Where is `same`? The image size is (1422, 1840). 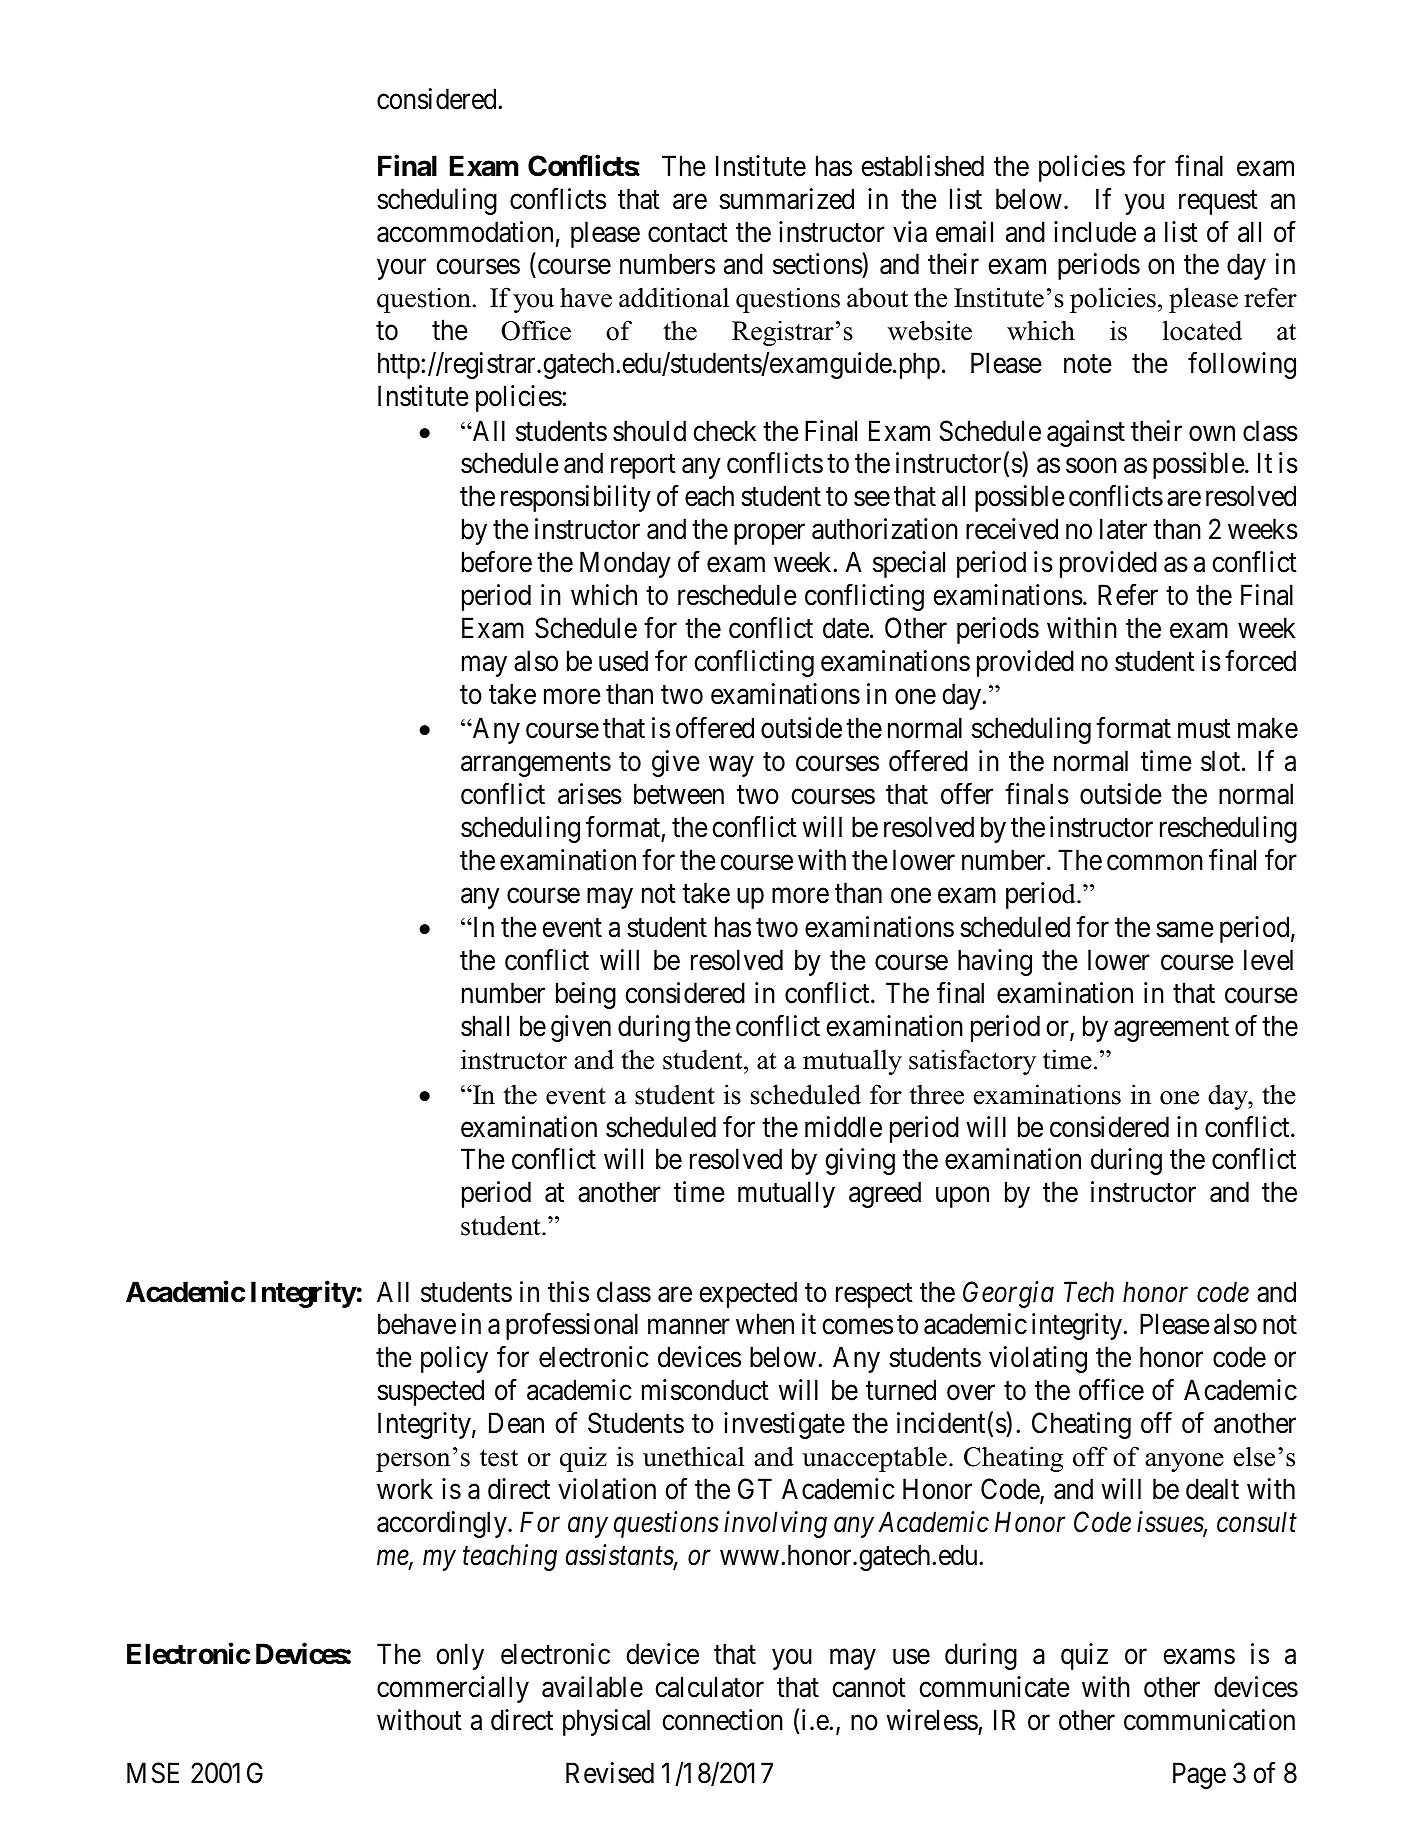 same is located at coordinates (1185, 930).
